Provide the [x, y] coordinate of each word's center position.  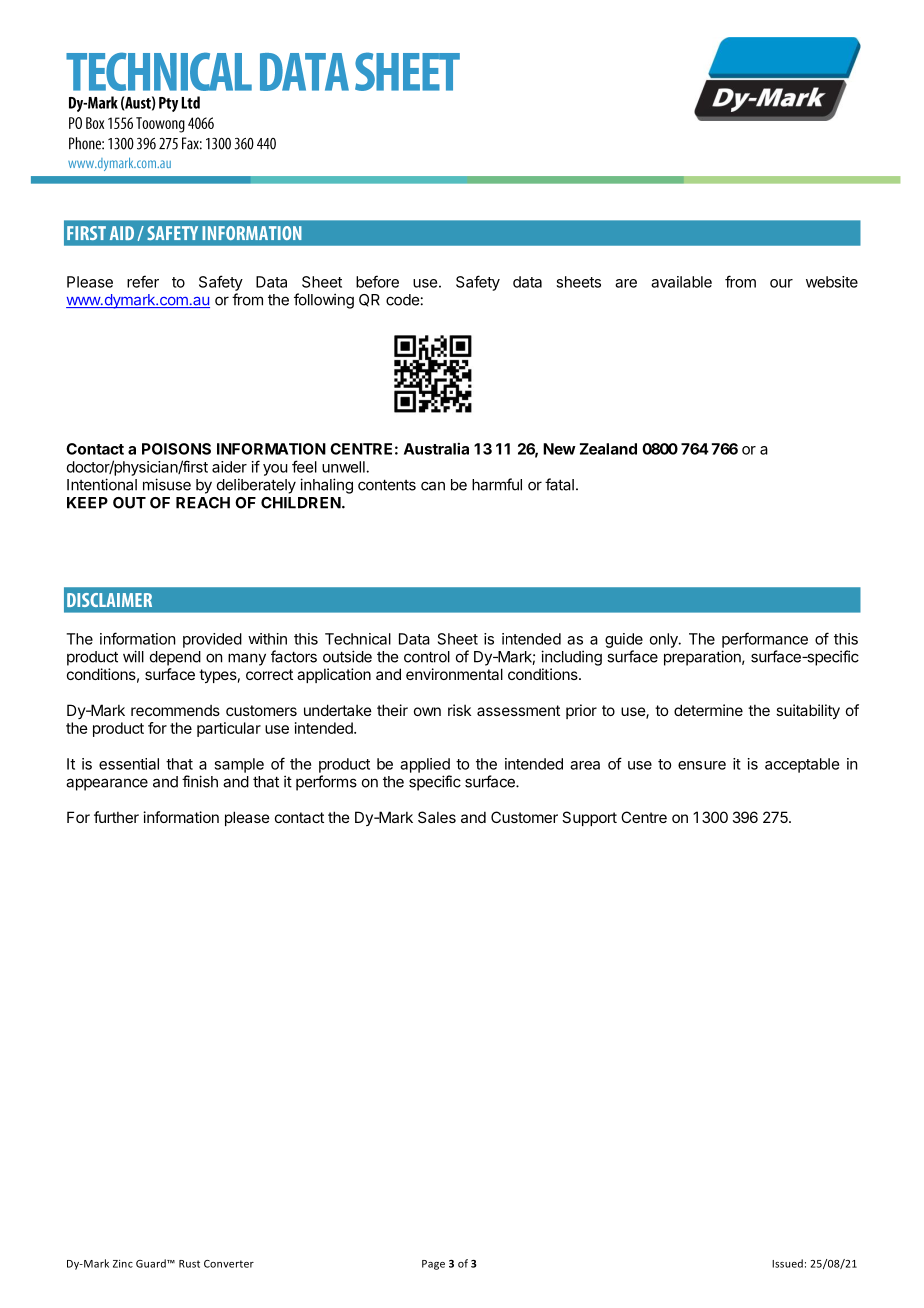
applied [425, 765]
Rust [189, 1264]
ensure [702, 765]
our [781, 283]
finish [200, 781]
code [402, 300]
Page [433, 1265]
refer [143, 281]
